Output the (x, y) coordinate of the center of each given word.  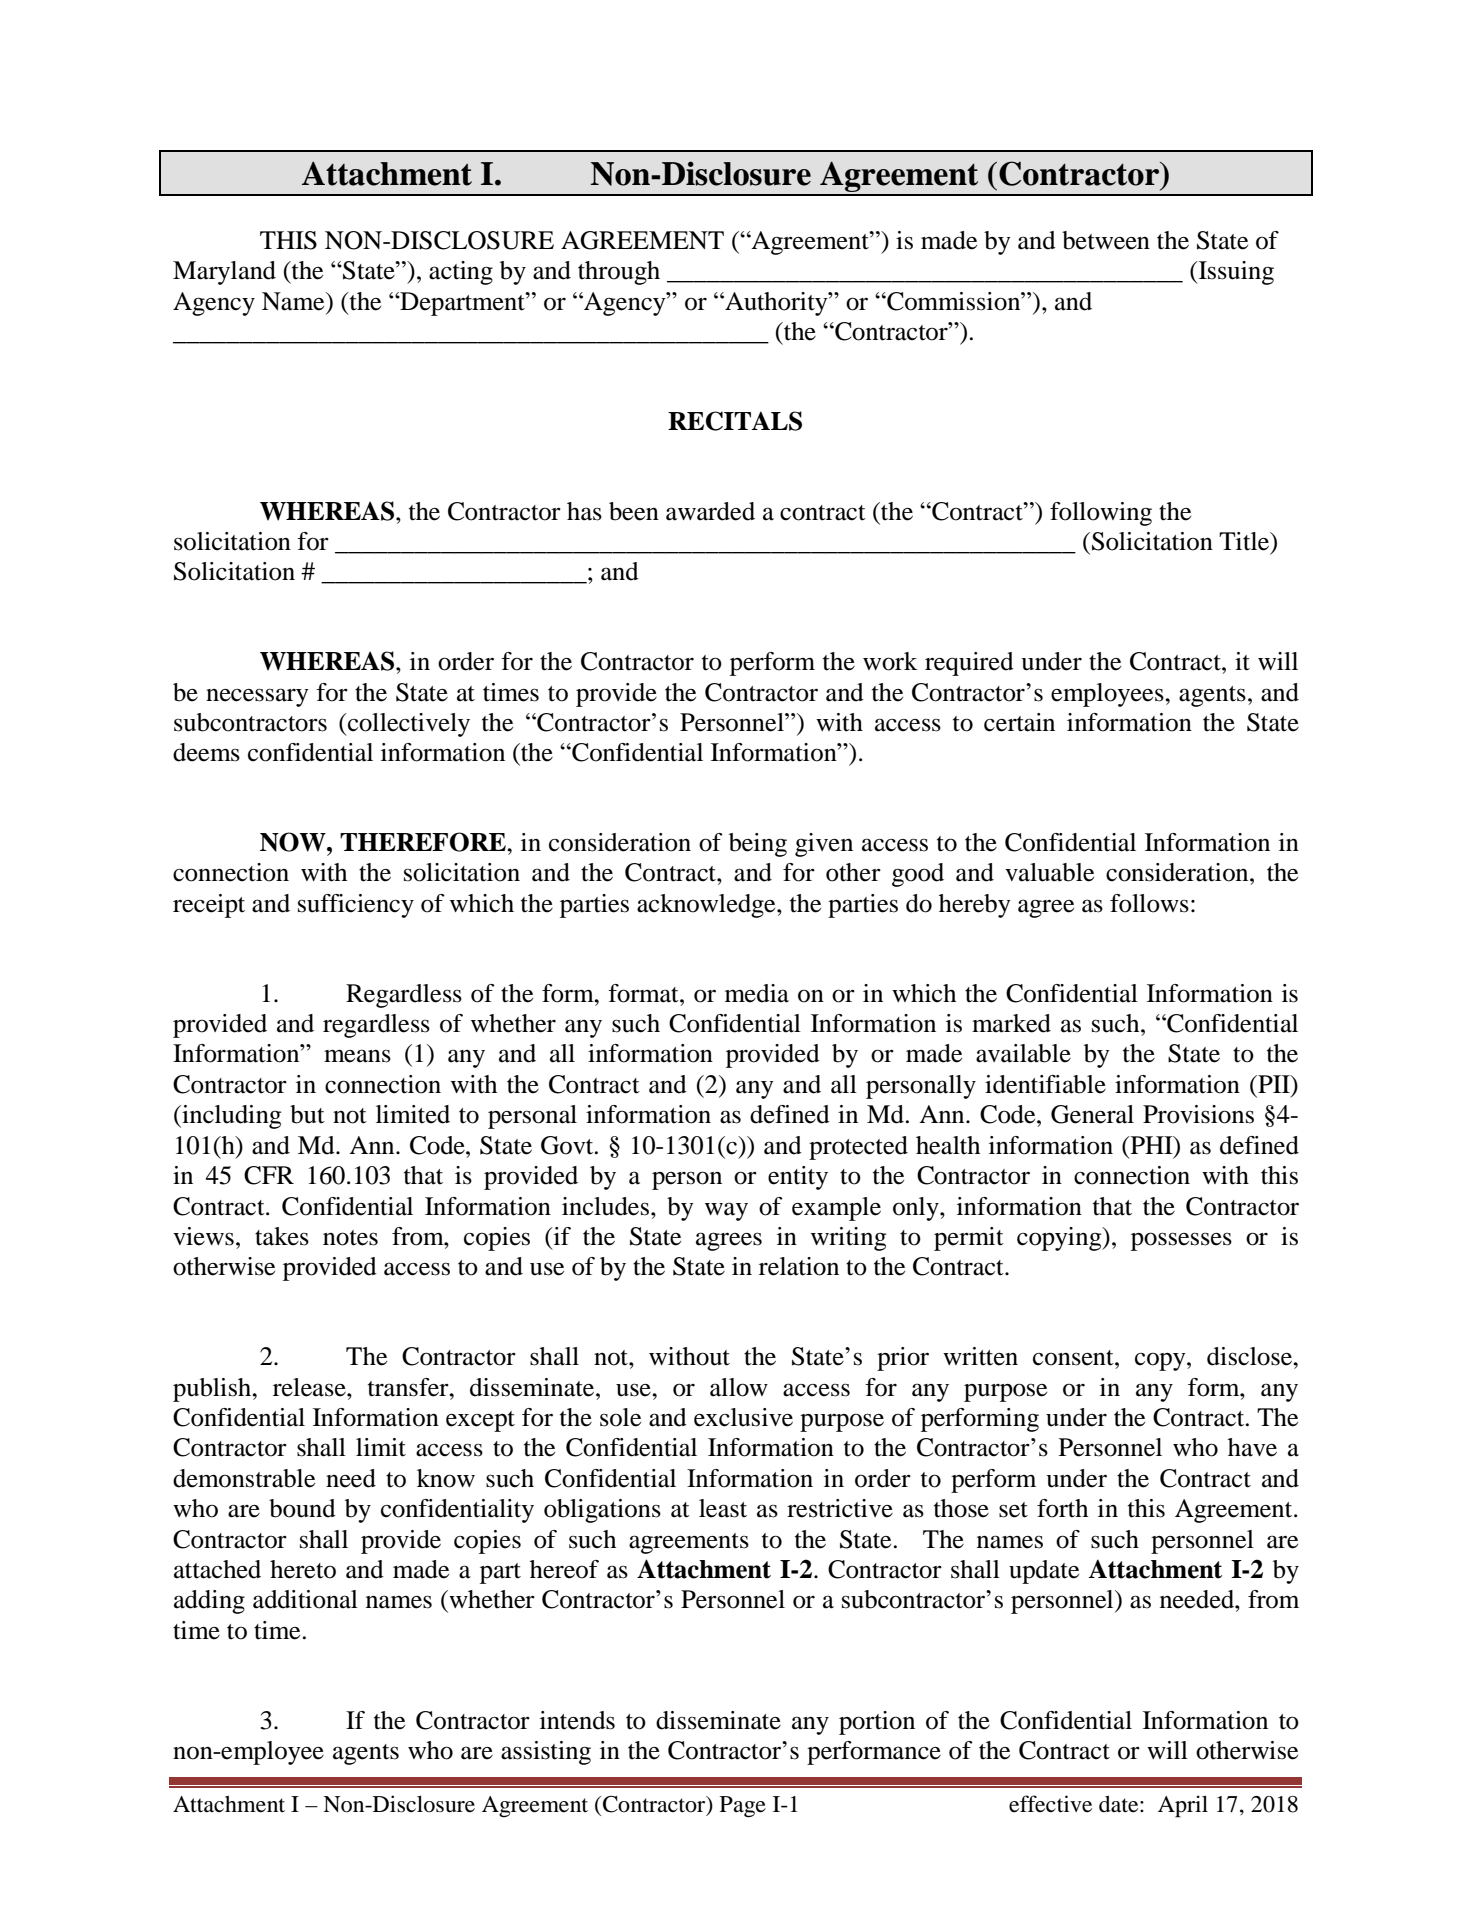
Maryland (224, 273)
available (1023, 1053)
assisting (546, 1753)
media (757, 993)
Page (743, 1807)
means (357, 1056)
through (619, 273)
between (1106, 240)
